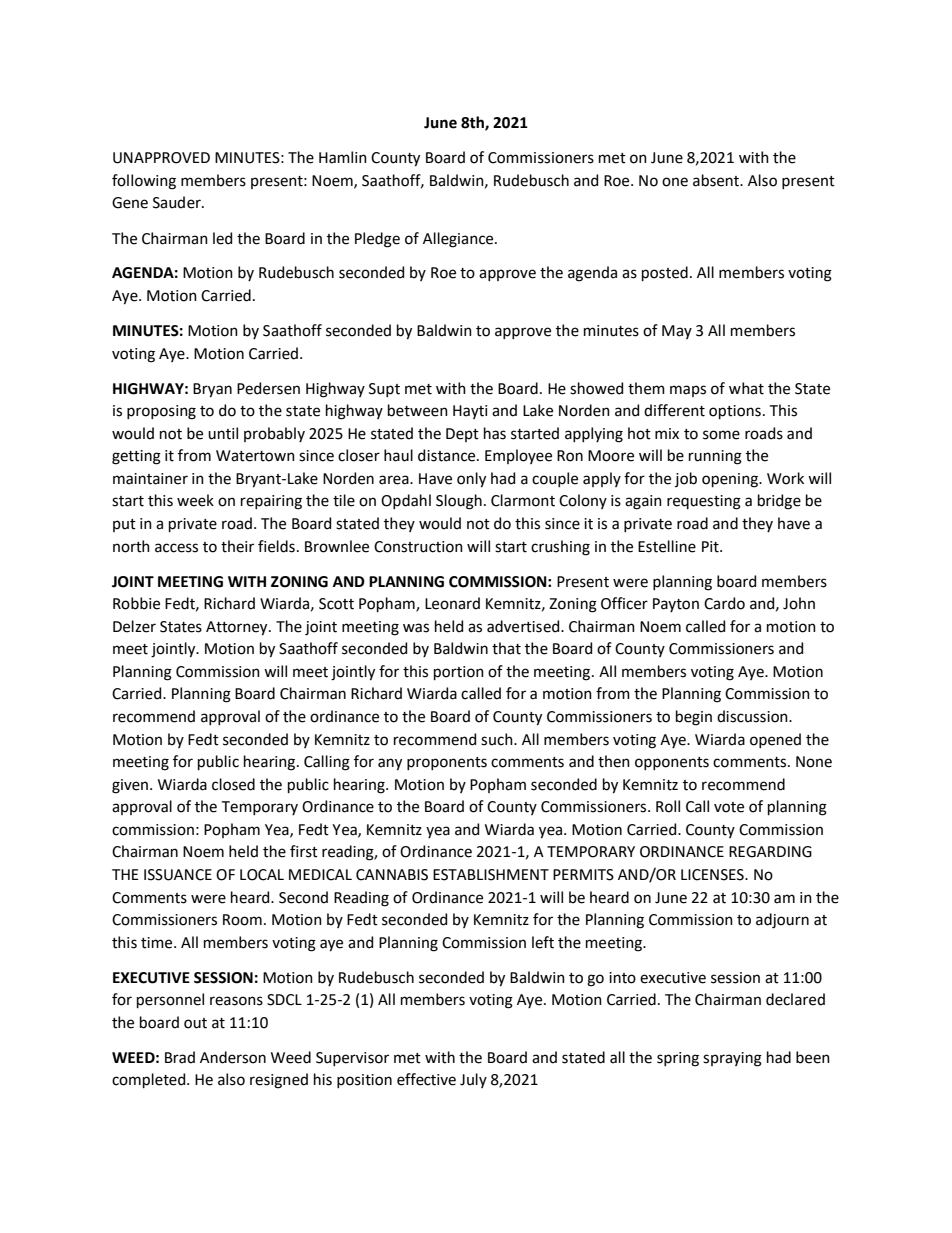  What do you see at coordinates (676, 605) in the page?
I see `Payton` at bounding box center [676, 605].
